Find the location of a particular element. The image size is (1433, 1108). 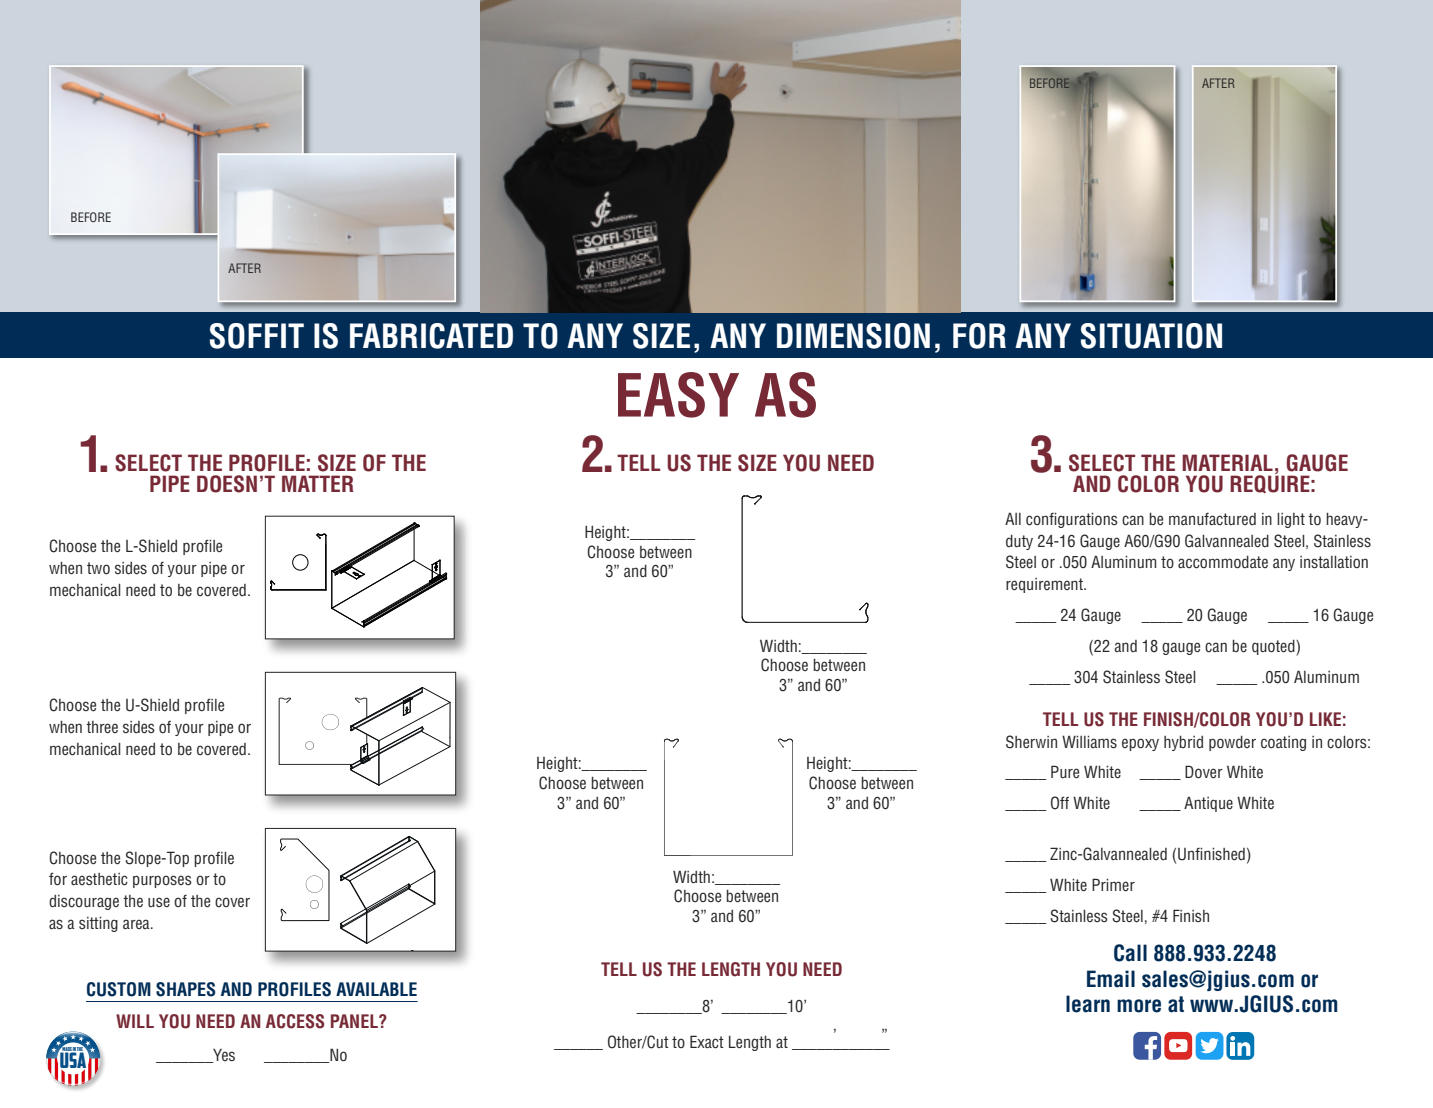

quoted is located at coordinates (1274, 648).
